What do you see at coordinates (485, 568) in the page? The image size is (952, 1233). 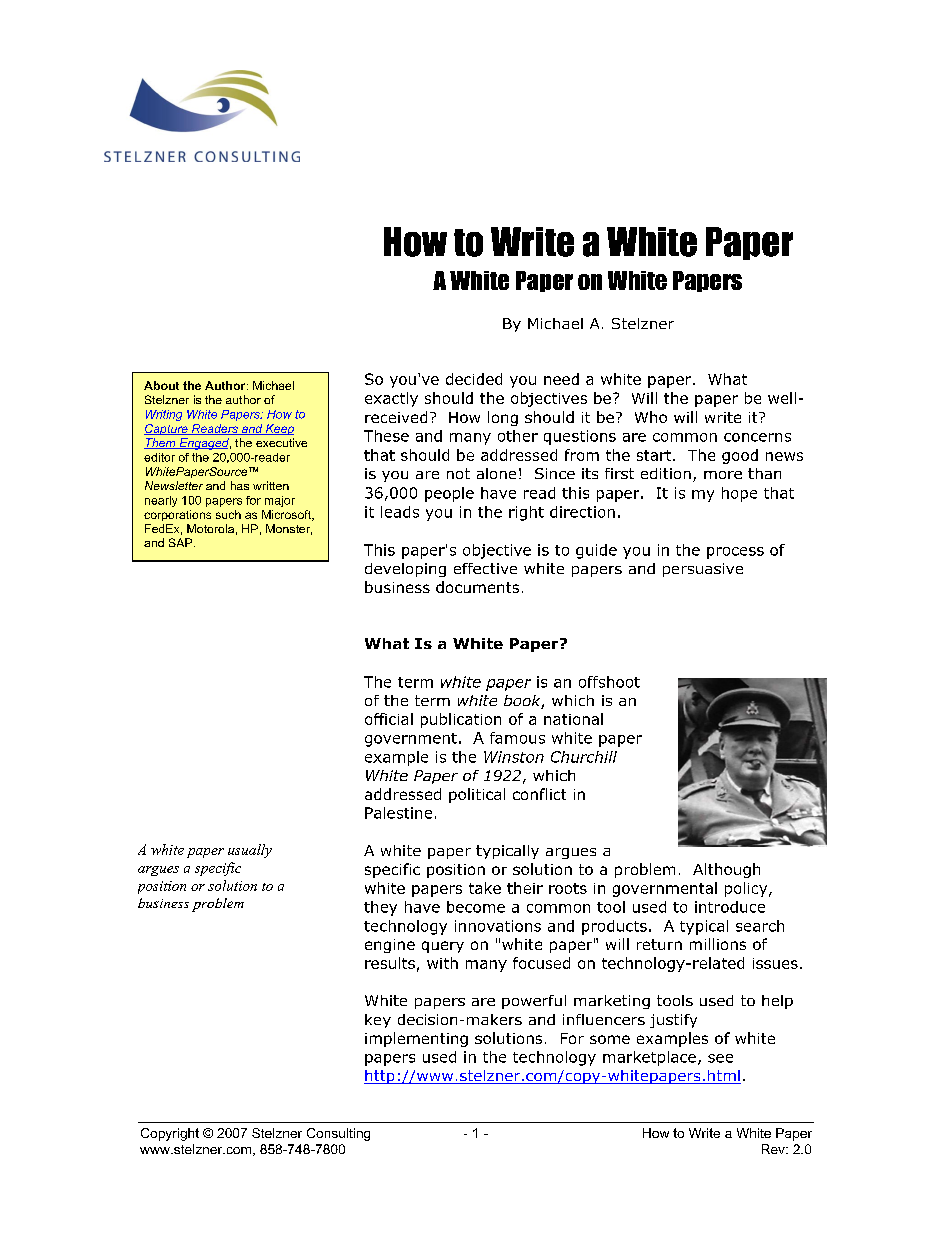 I see `effective` at bounding box center [485, 568].
